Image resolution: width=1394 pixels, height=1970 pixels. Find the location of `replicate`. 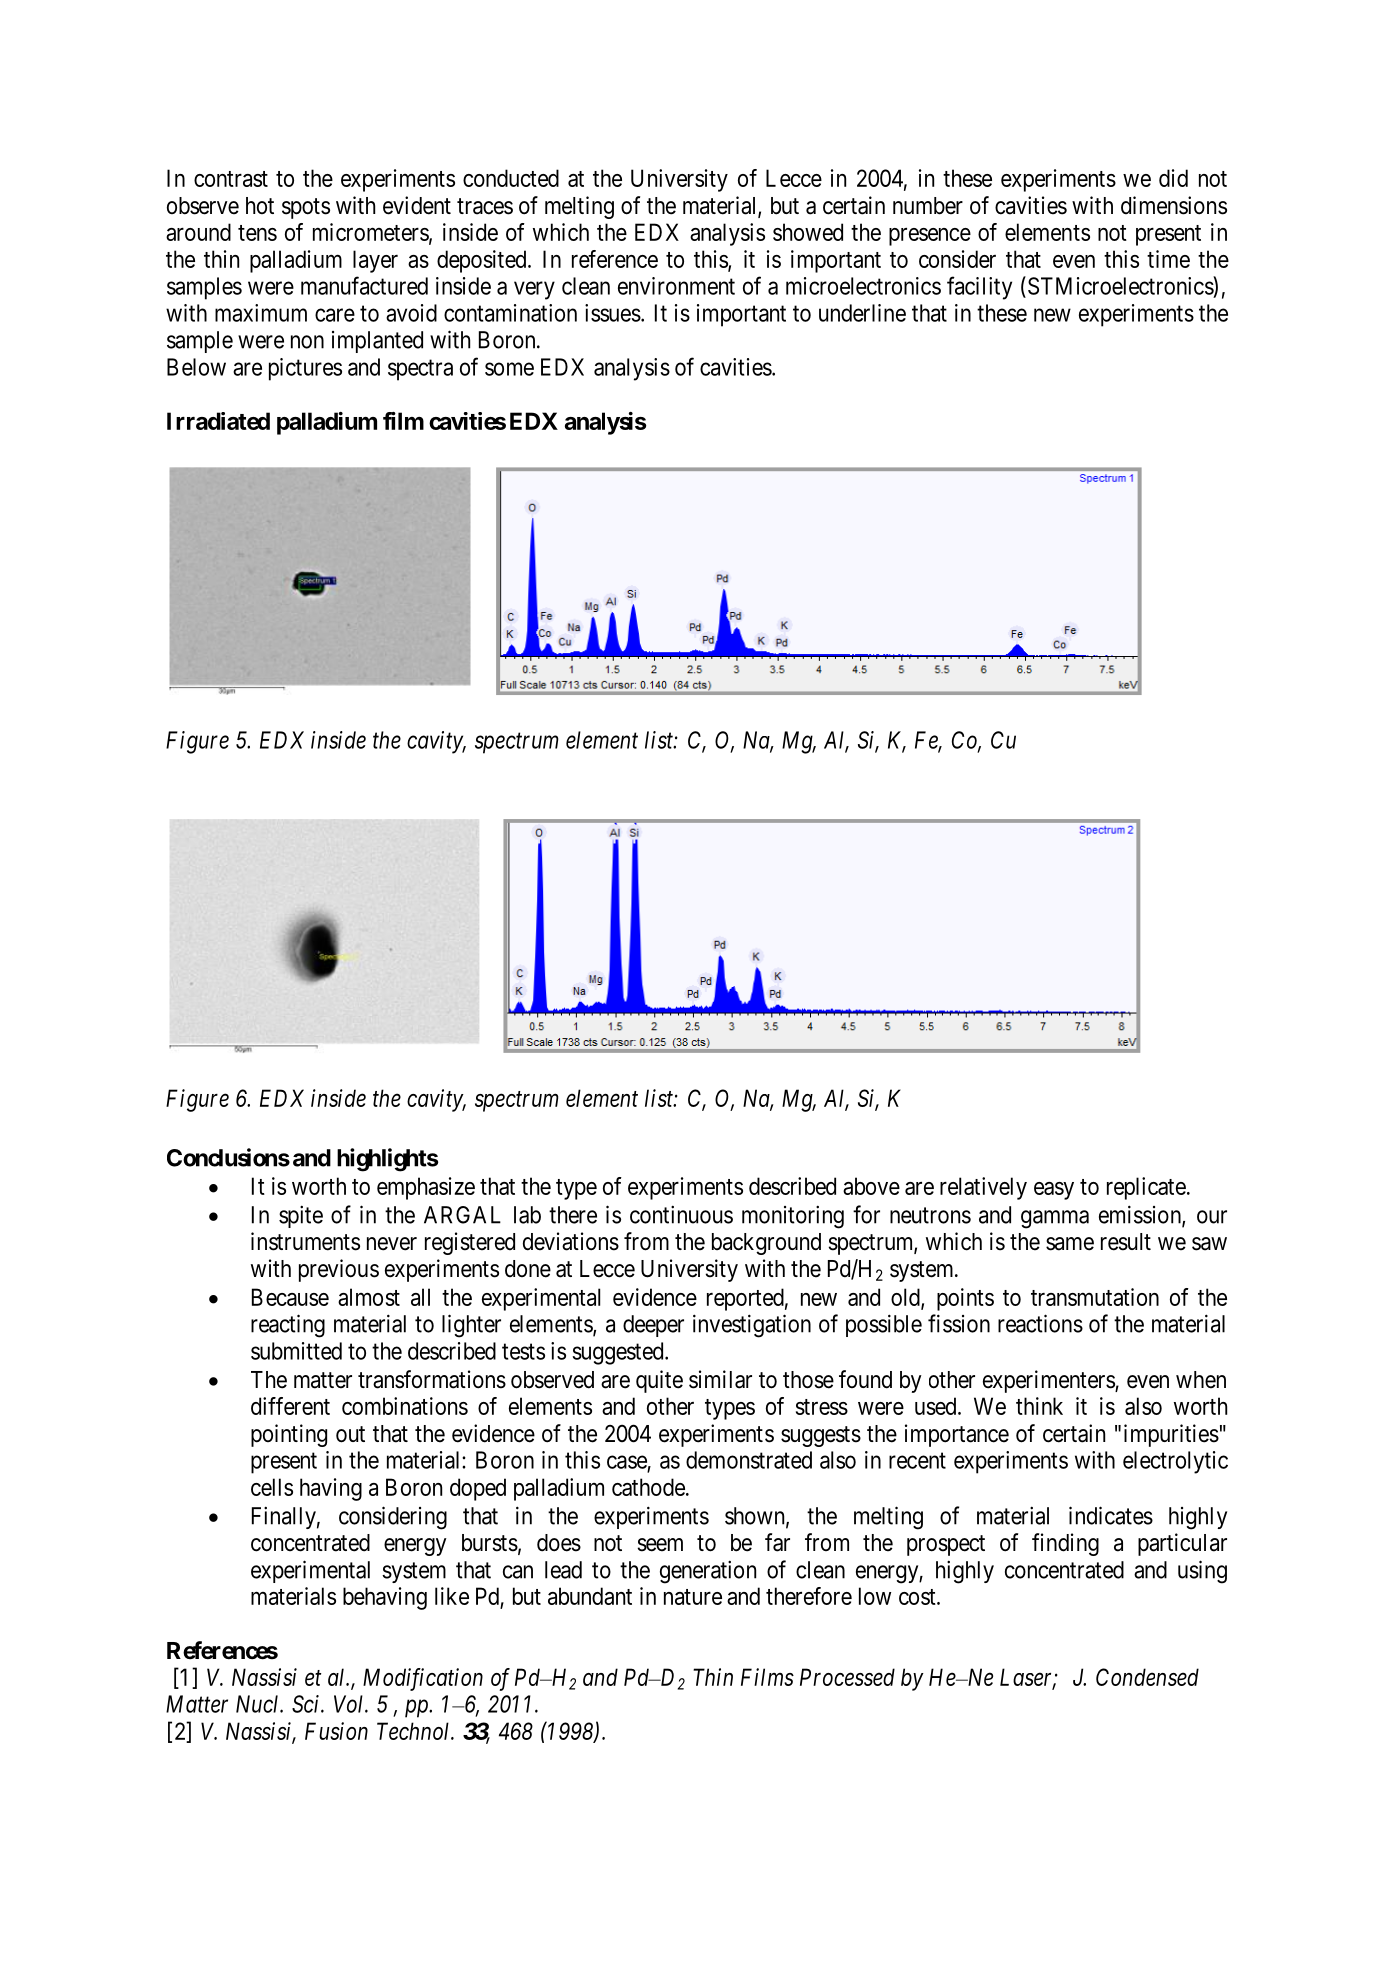

replicate is located at coordinates (1146, 1188).
